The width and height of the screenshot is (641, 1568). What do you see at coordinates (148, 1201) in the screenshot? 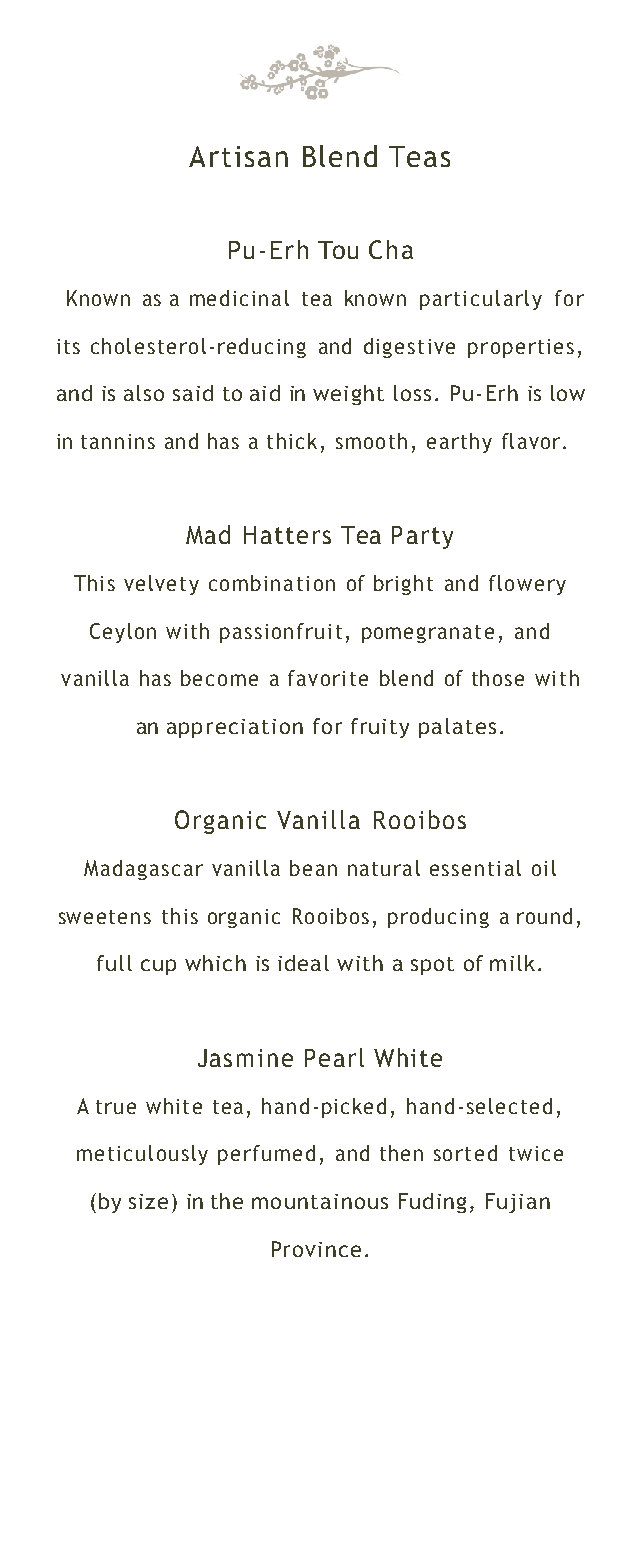
I see `size` at bounding box center [148, 1201].
